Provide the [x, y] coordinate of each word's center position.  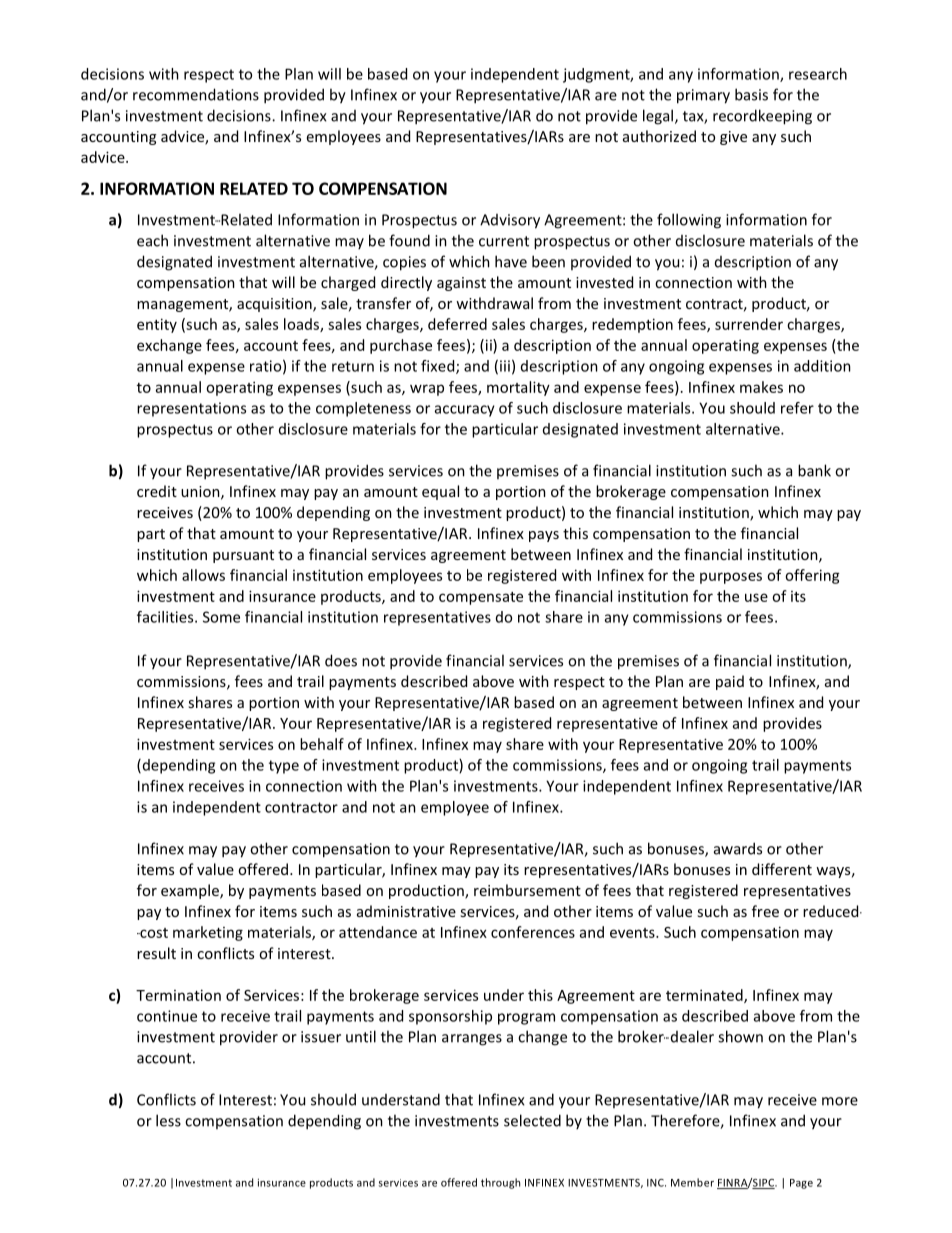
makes [761, 387]
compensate [481, 598]
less [168, 1120]
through [500, 1183]
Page [801, 1184]
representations [191, 409]
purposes [731, 578]
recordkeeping [762, 117]
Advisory [510, 221]
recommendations [196, 94]
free [765, 911]
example [191, 891]
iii [505, 366]
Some [221, 617]
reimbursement [527, 890]
